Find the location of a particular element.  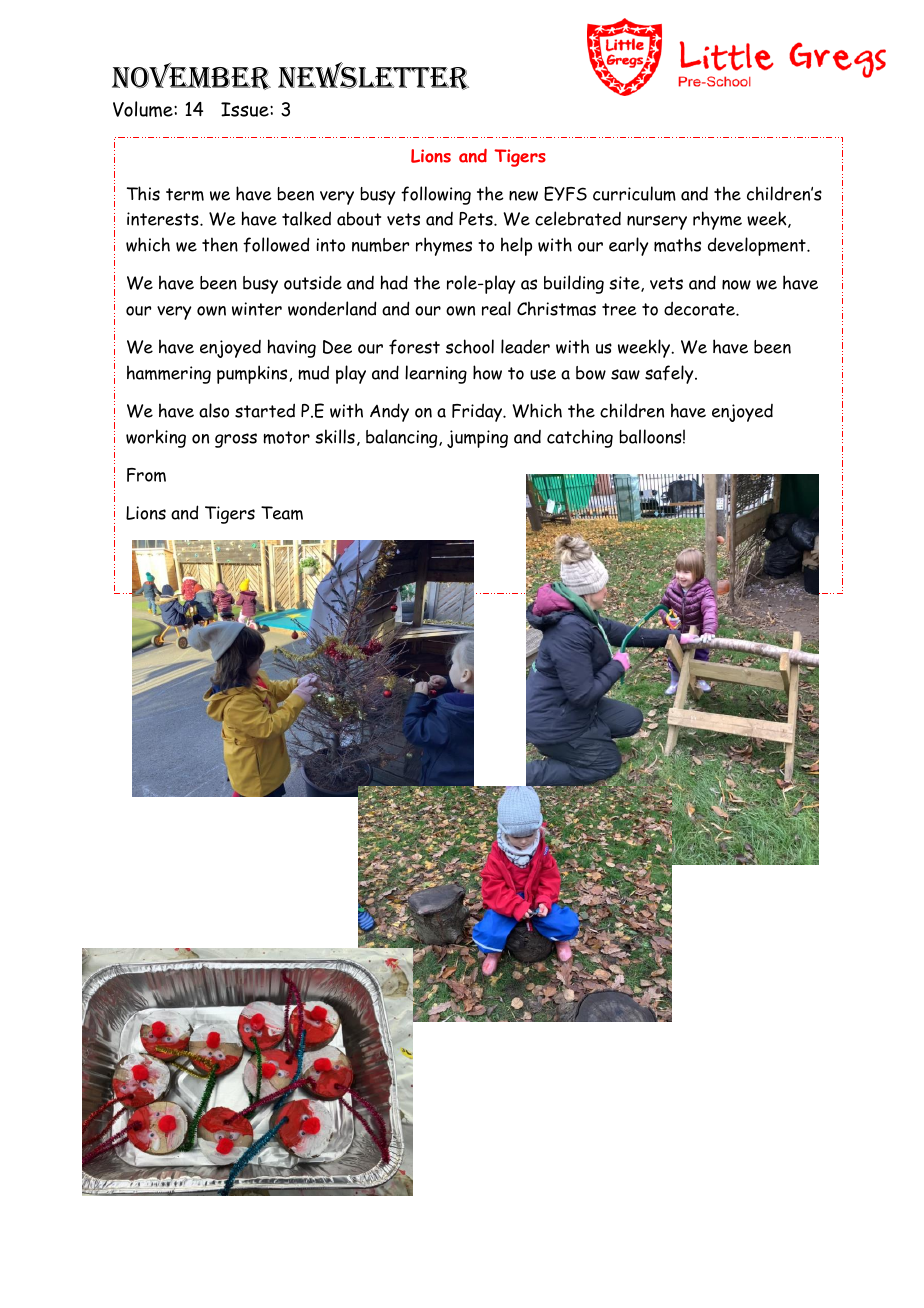

term is located at coordinates (185, 194).
